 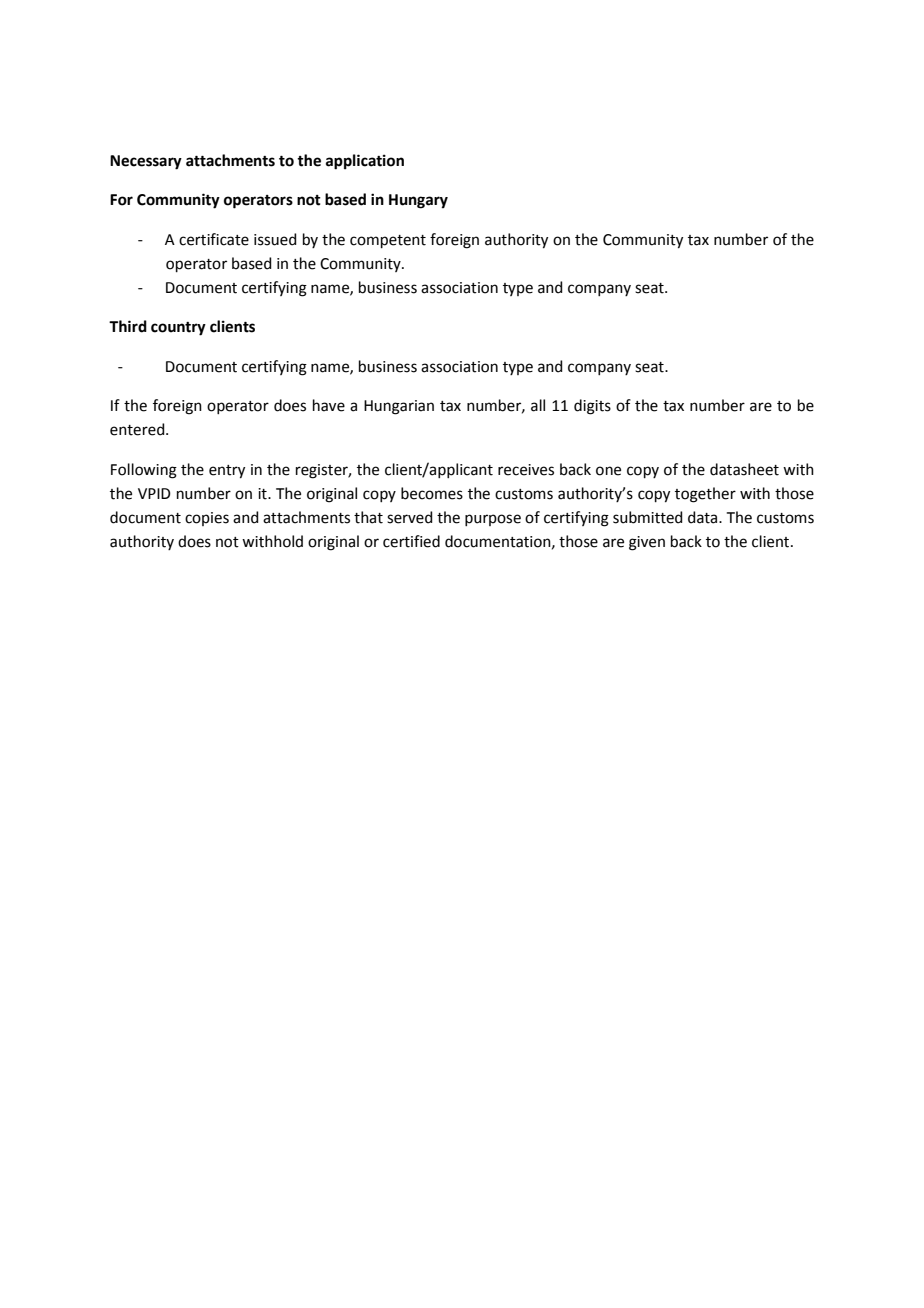 What do you see at coordinates (418, 201) in the image?
I see `Hungary` at bounding box center [418, 201].
